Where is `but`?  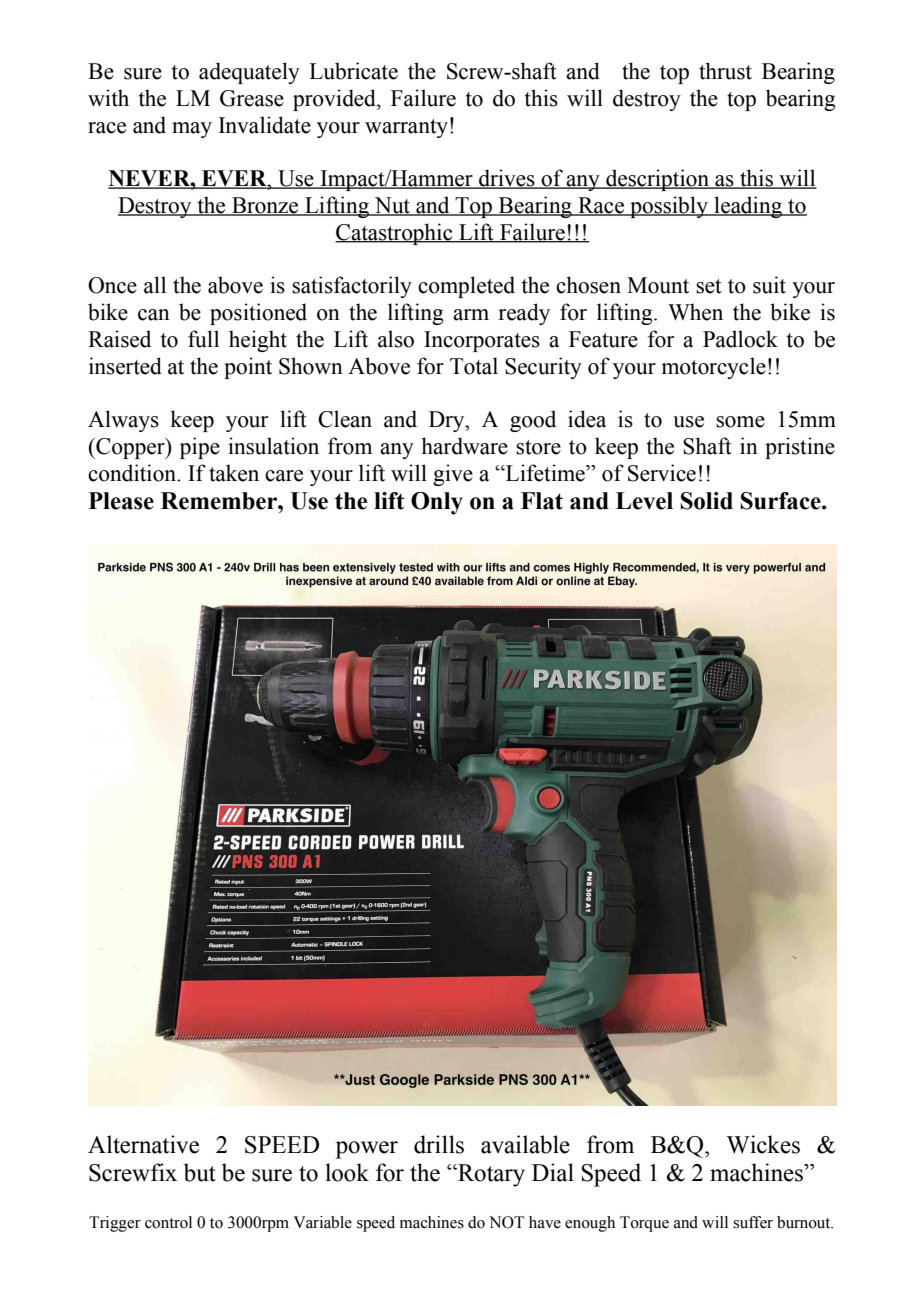
but is located at coordinates (200, 1172).
